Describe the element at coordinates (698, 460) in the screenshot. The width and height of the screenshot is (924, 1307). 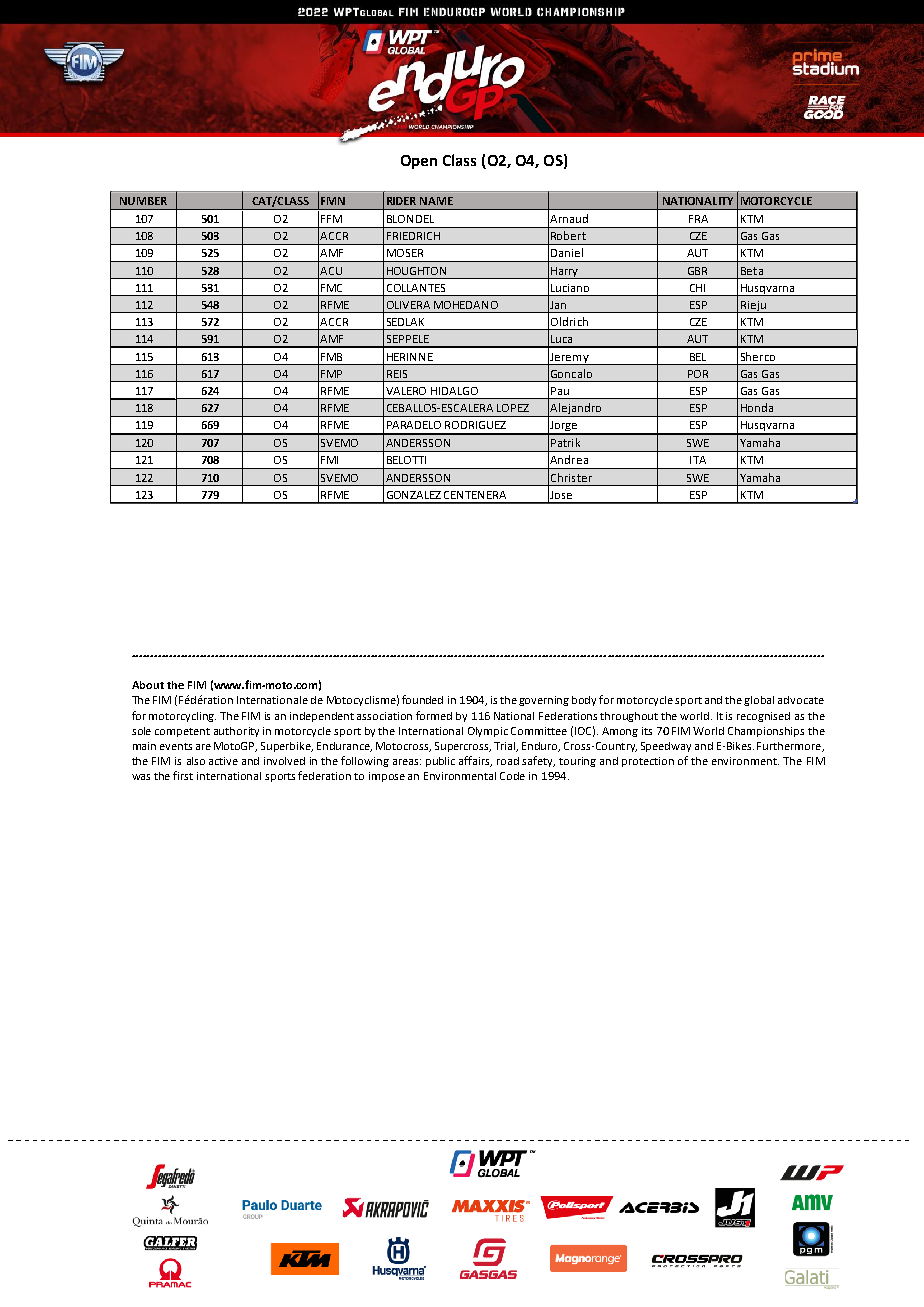
I see `ITA` at that location.
